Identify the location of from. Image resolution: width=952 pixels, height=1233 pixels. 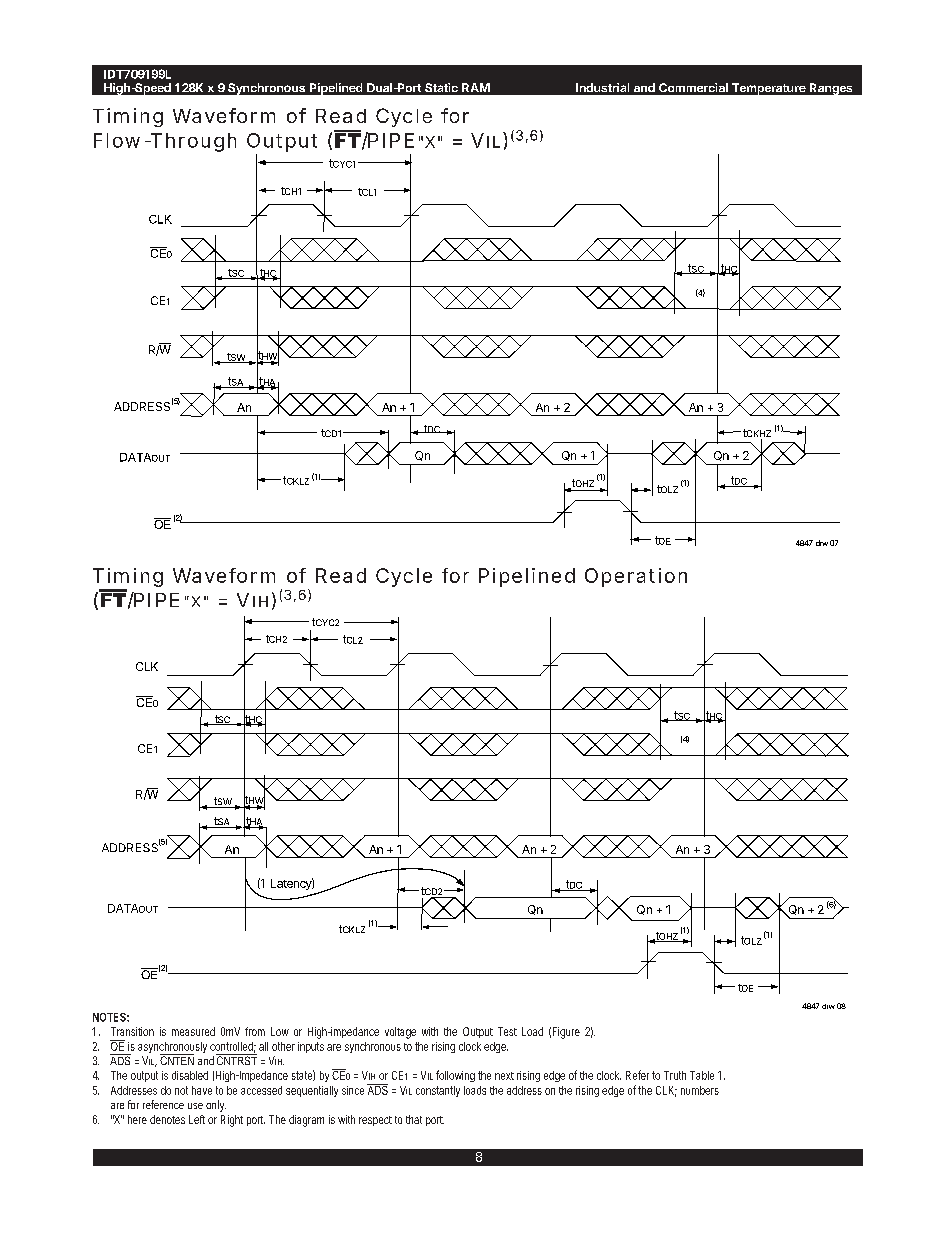
(255, 1031).
